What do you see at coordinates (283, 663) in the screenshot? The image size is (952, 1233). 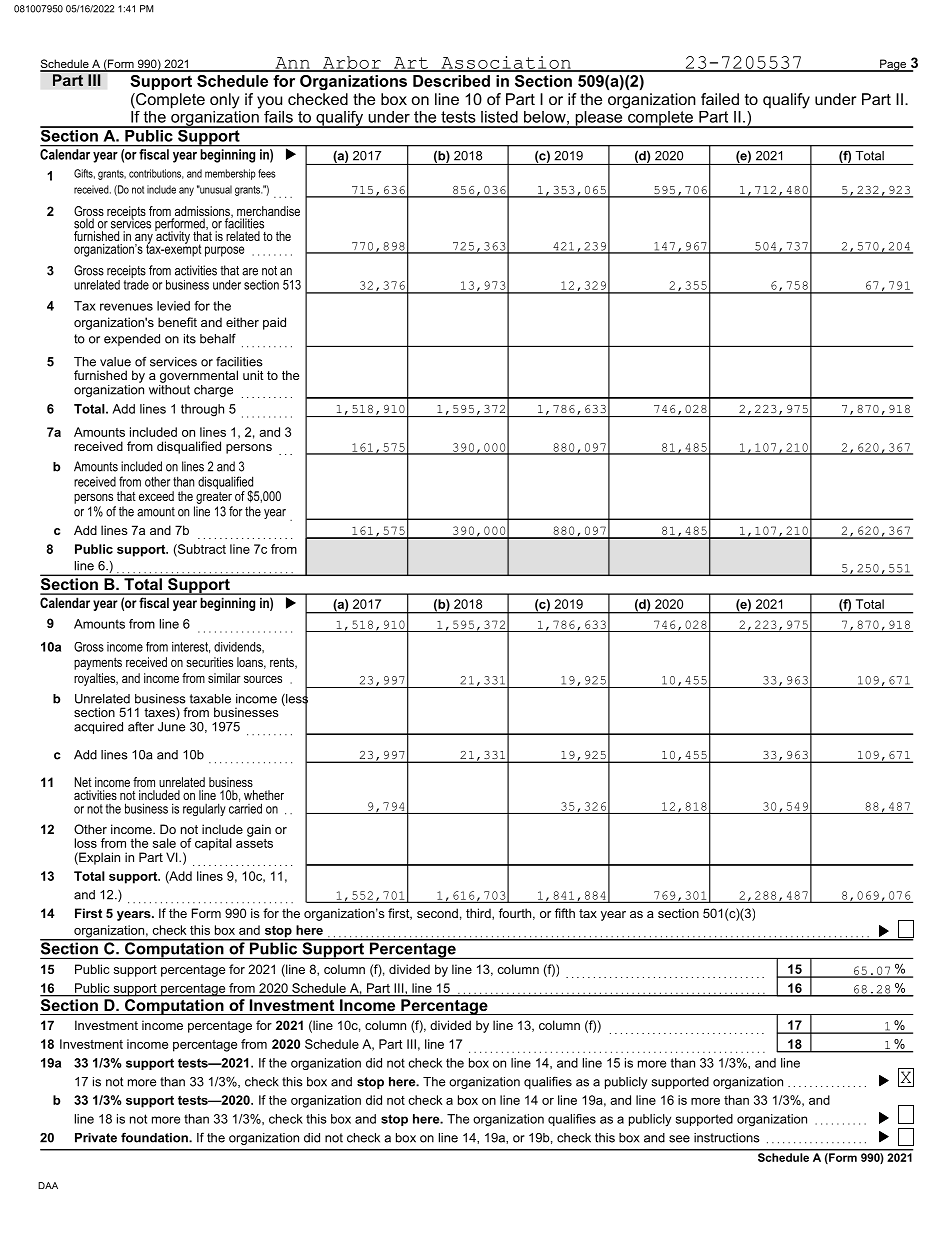 I see `rents` at bounding box center [283, 663].
